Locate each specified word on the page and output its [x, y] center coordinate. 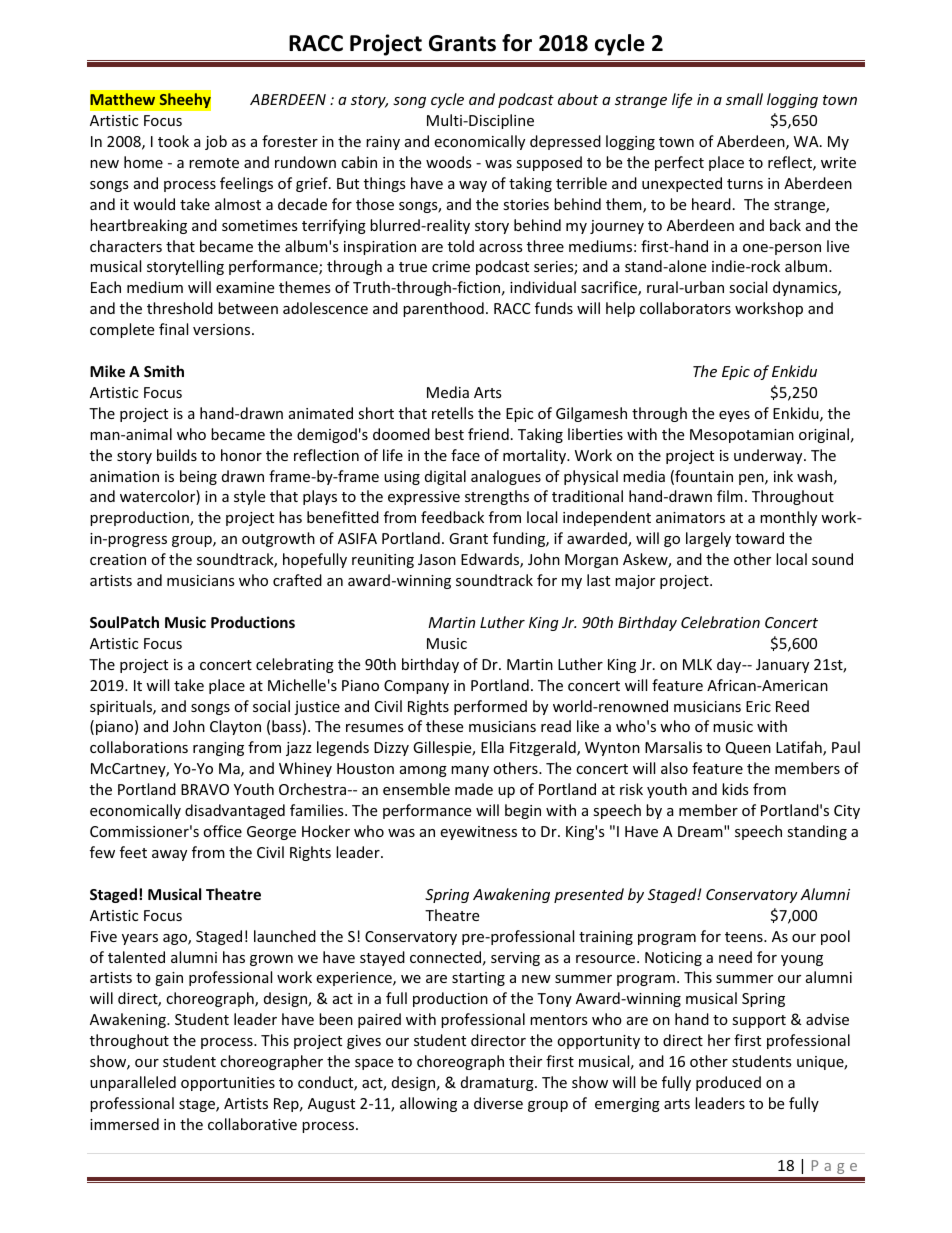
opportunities [228, 1084]
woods [449, 162]
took [173, 141]
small [744, 99]
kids [735, 789]
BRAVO [205, 789]
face [465, 455]
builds [177, 455]
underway [769, 456]
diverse [498, 1103]
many [470, 771]
